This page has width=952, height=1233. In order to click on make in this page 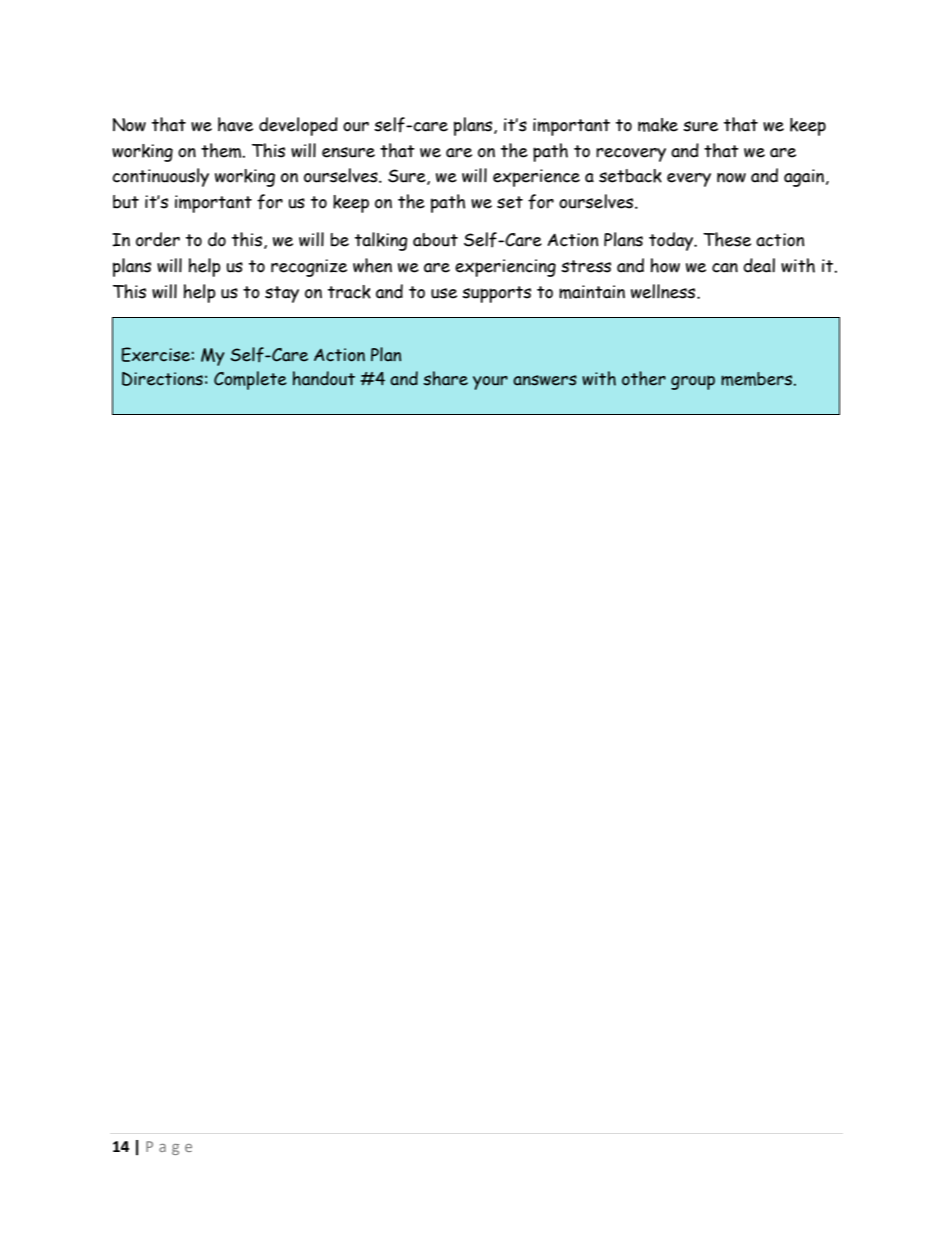, I will do `click(658, 125)`.
